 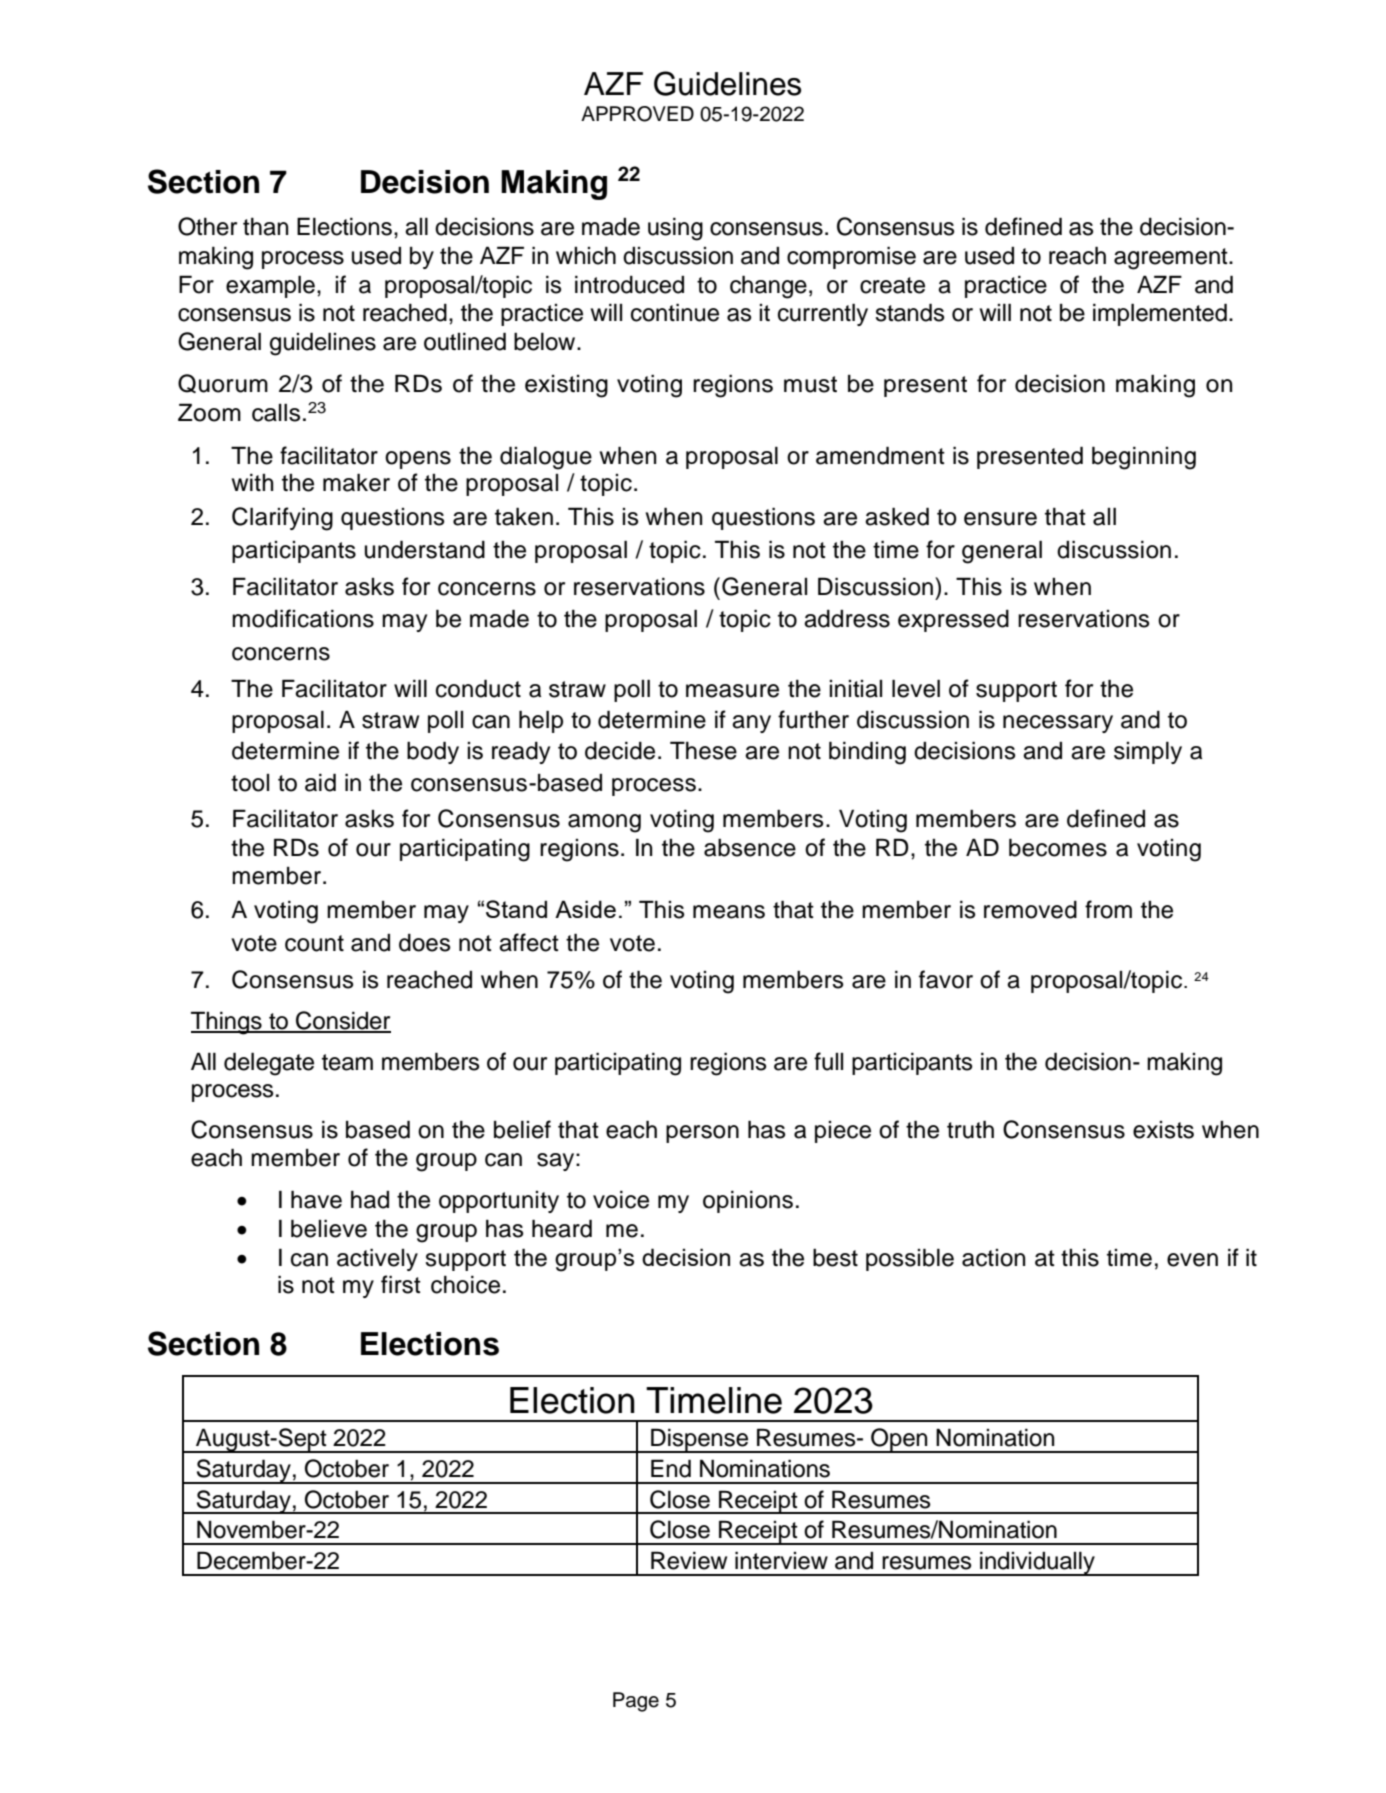 I want to click on Review, so click(x=689, y=1560).
